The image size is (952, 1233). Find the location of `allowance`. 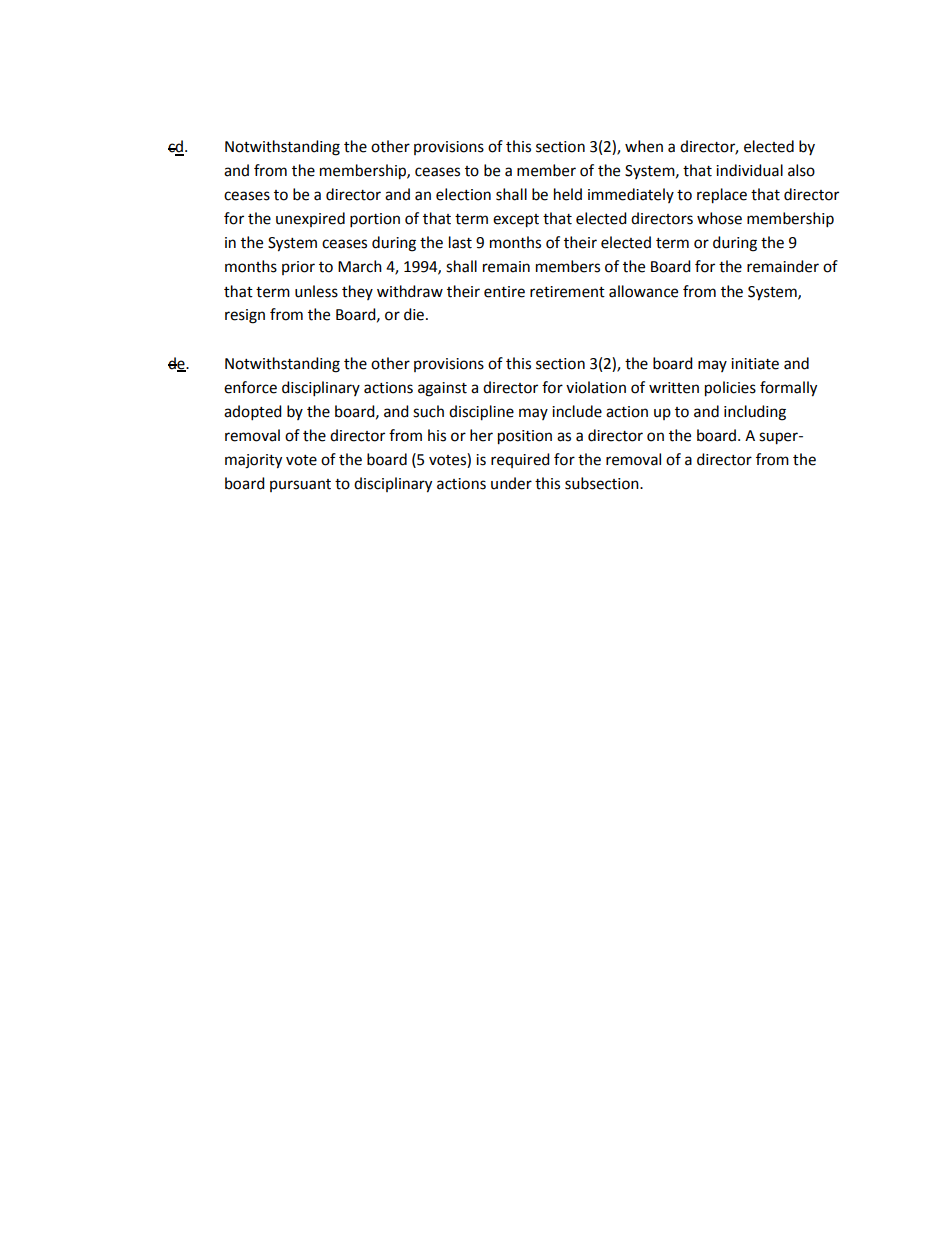

allowance is located at coordinates (643, 291).
